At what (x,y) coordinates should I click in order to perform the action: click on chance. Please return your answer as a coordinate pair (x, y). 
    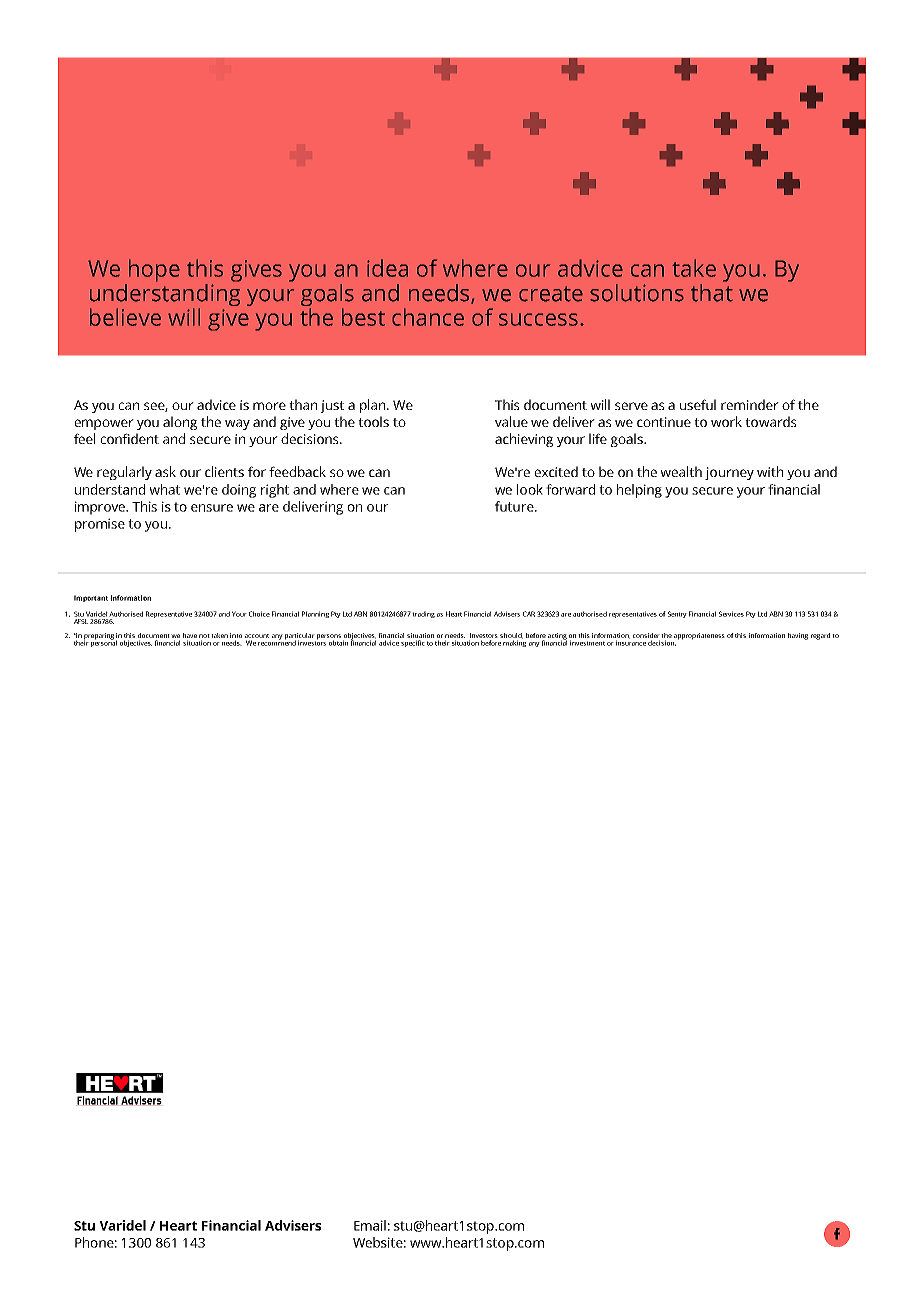
    Looking at the image, I should click on (428, 317).
